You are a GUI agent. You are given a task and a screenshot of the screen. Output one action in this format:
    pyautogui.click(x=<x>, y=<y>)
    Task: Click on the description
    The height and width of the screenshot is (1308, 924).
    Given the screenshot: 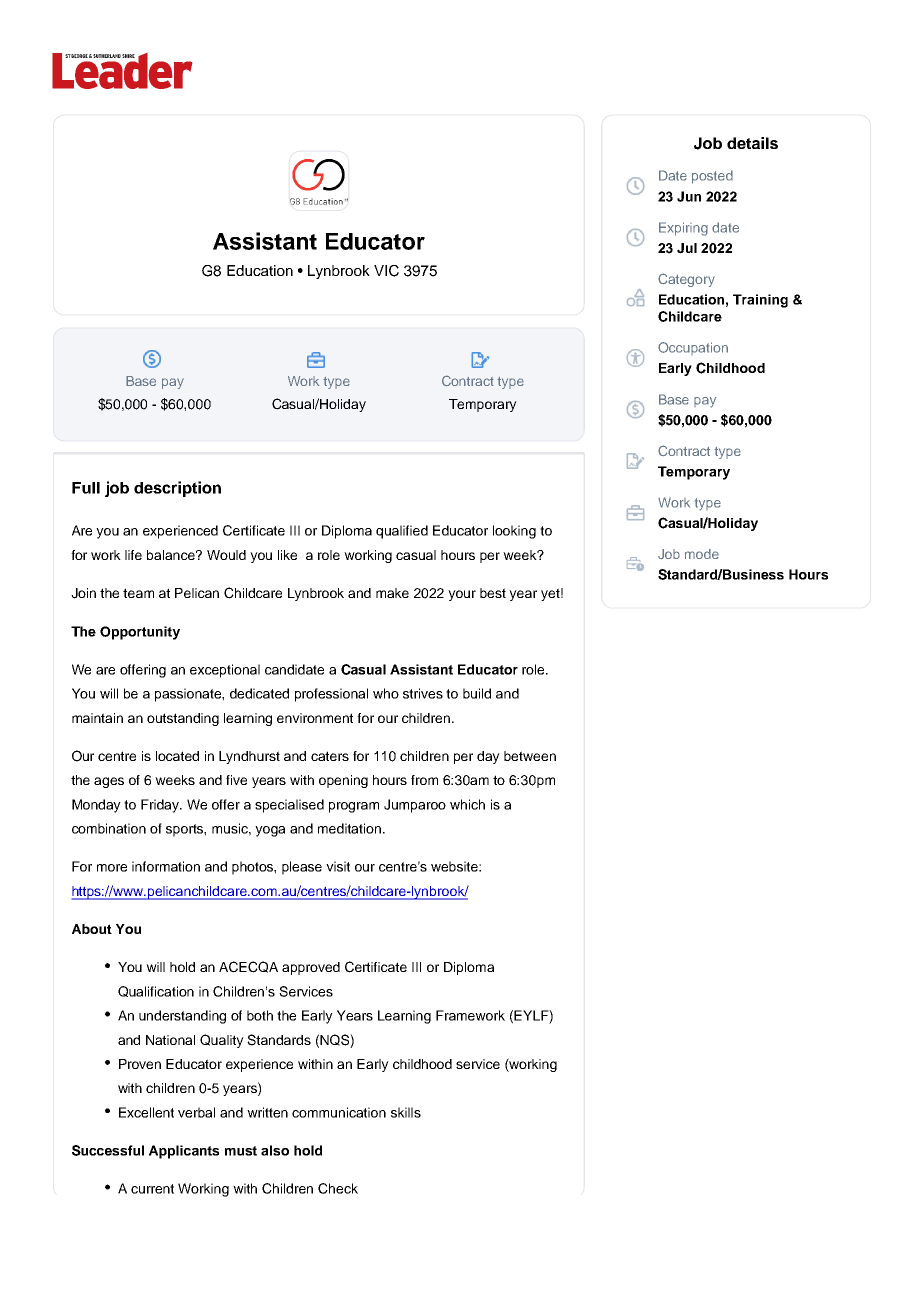 What is the action you would take?
    pyautogui.click(x=177, y=489)
